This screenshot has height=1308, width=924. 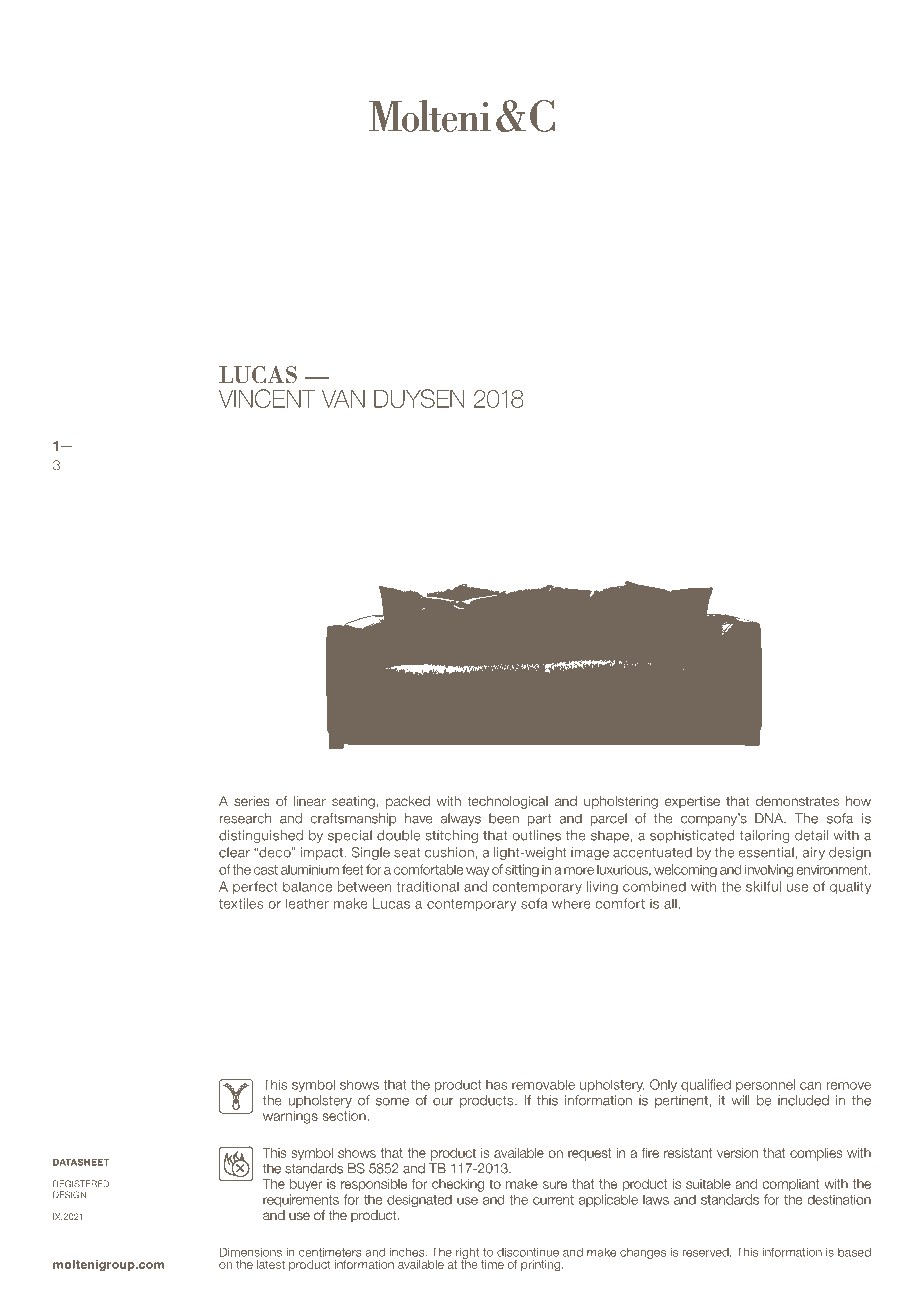 What do you see at coordinates (267, 398) in the screenshot?
I see `VINCENT` at bounding box center [267, 398].
